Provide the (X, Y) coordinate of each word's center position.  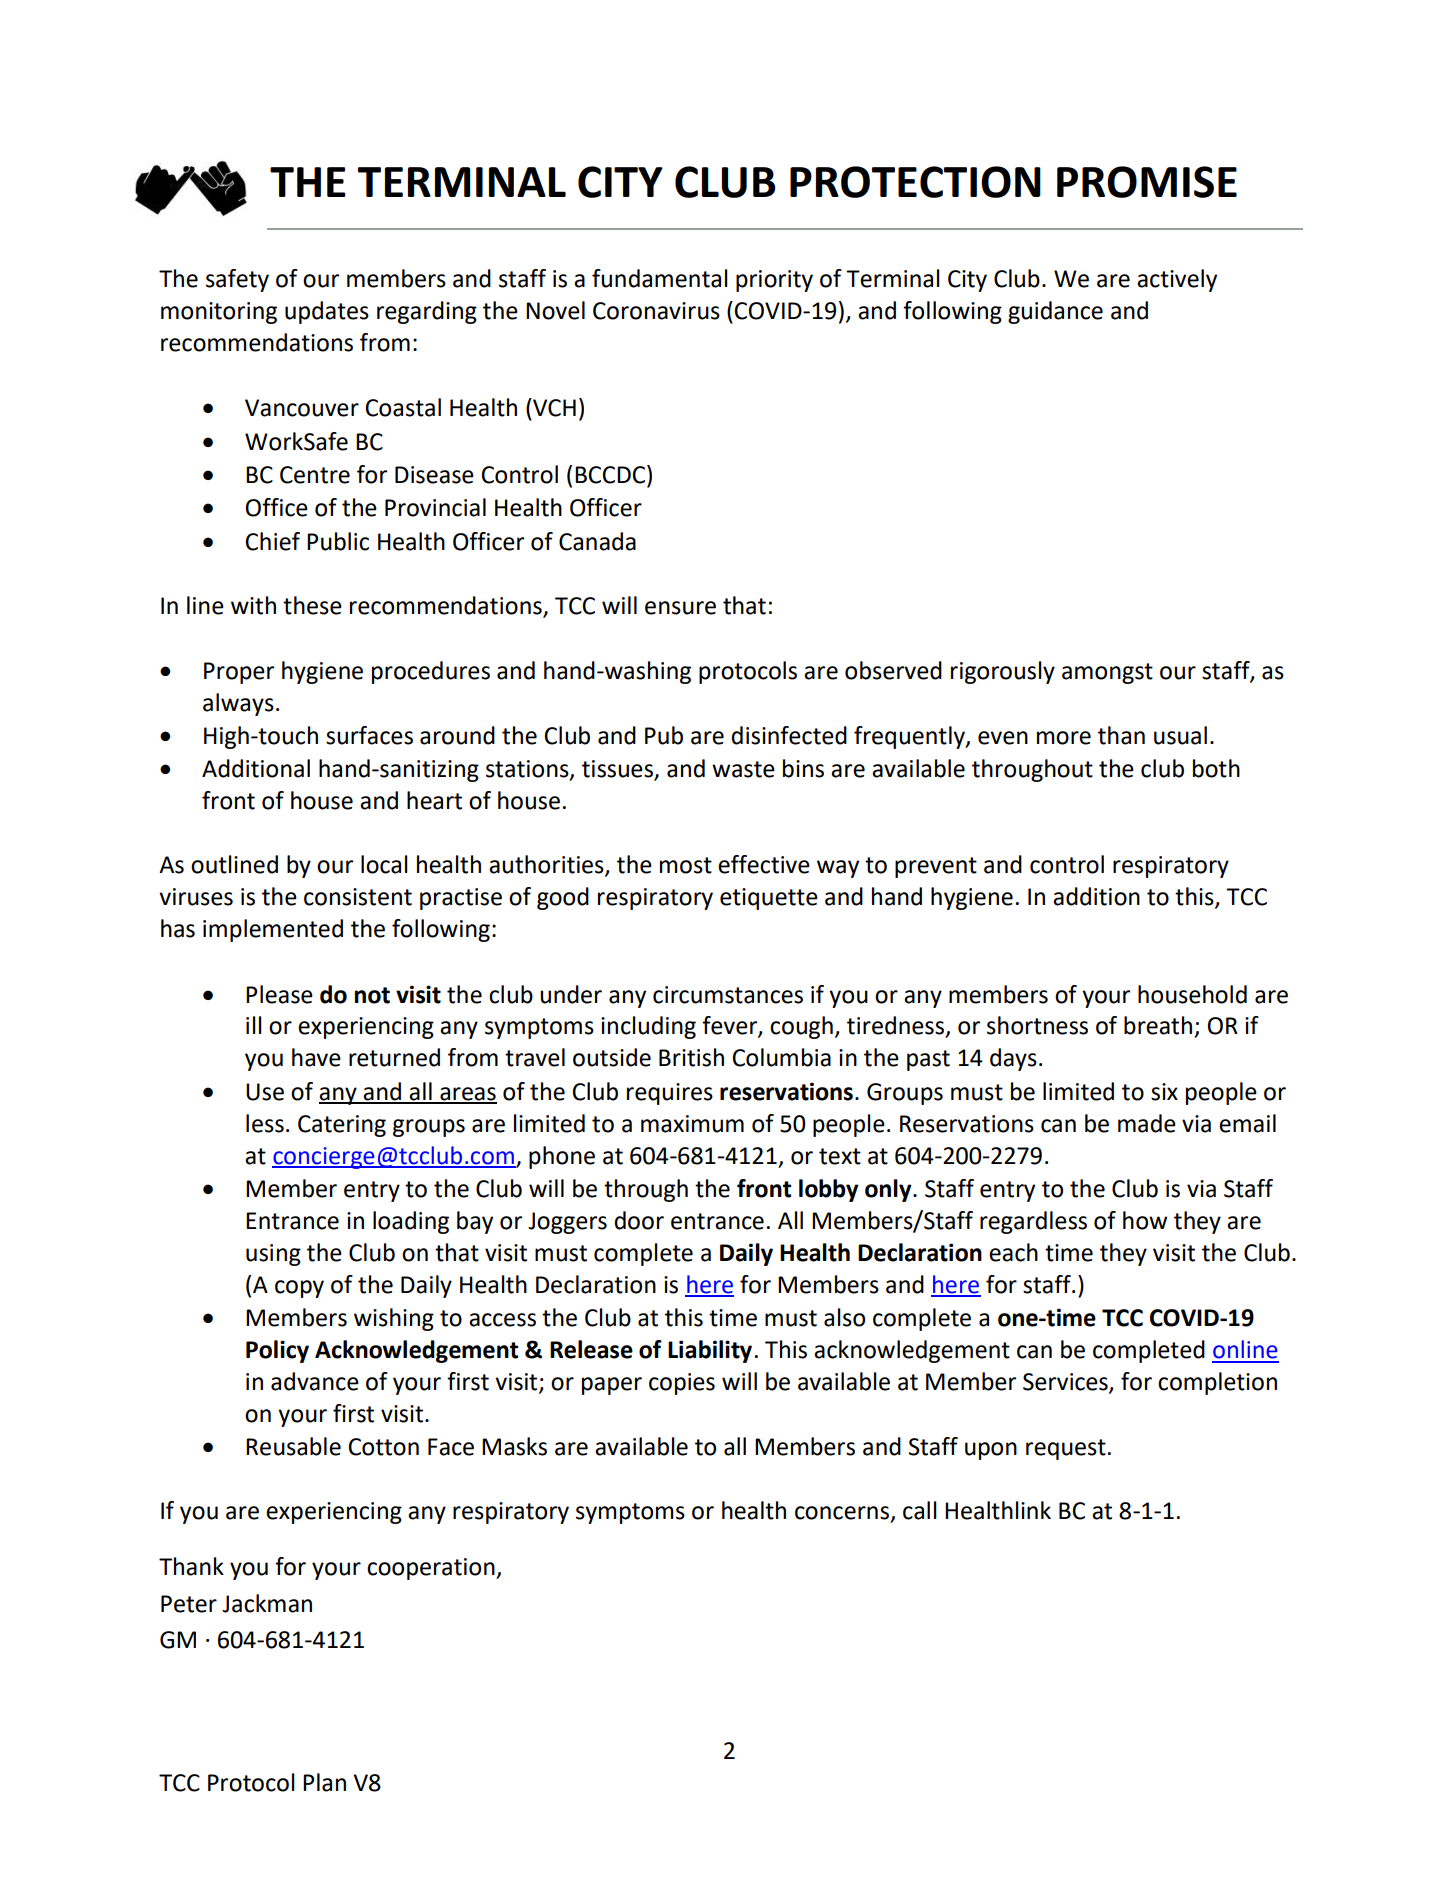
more (1064, 738)
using (273, 1255)
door (639, 1220)
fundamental (660, 278)
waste (743, 769)
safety (237, 280)
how (1145, 1220)
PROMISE (1147, 182)
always (238, 704)
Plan (324, 1782)
